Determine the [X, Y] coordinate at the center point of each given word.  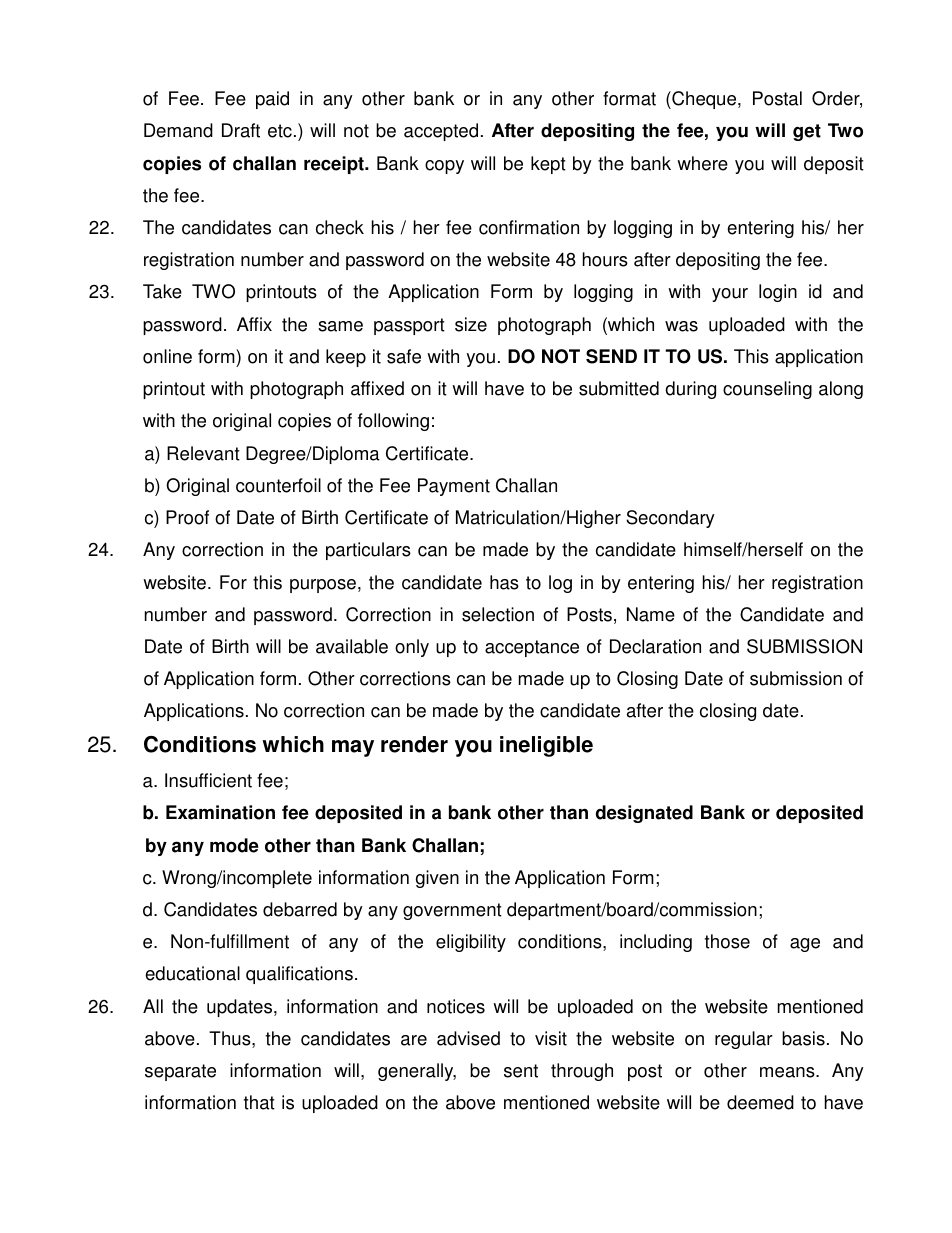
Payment [454, 487]
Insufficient [208, 780]
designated [644, 814]
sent [521, 1071]
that [259, 1102]
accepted [441, 132]
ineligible [546, 746]
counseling [767, 390]
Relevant [203, 453]
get [807, 132]
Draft [241, 130]
